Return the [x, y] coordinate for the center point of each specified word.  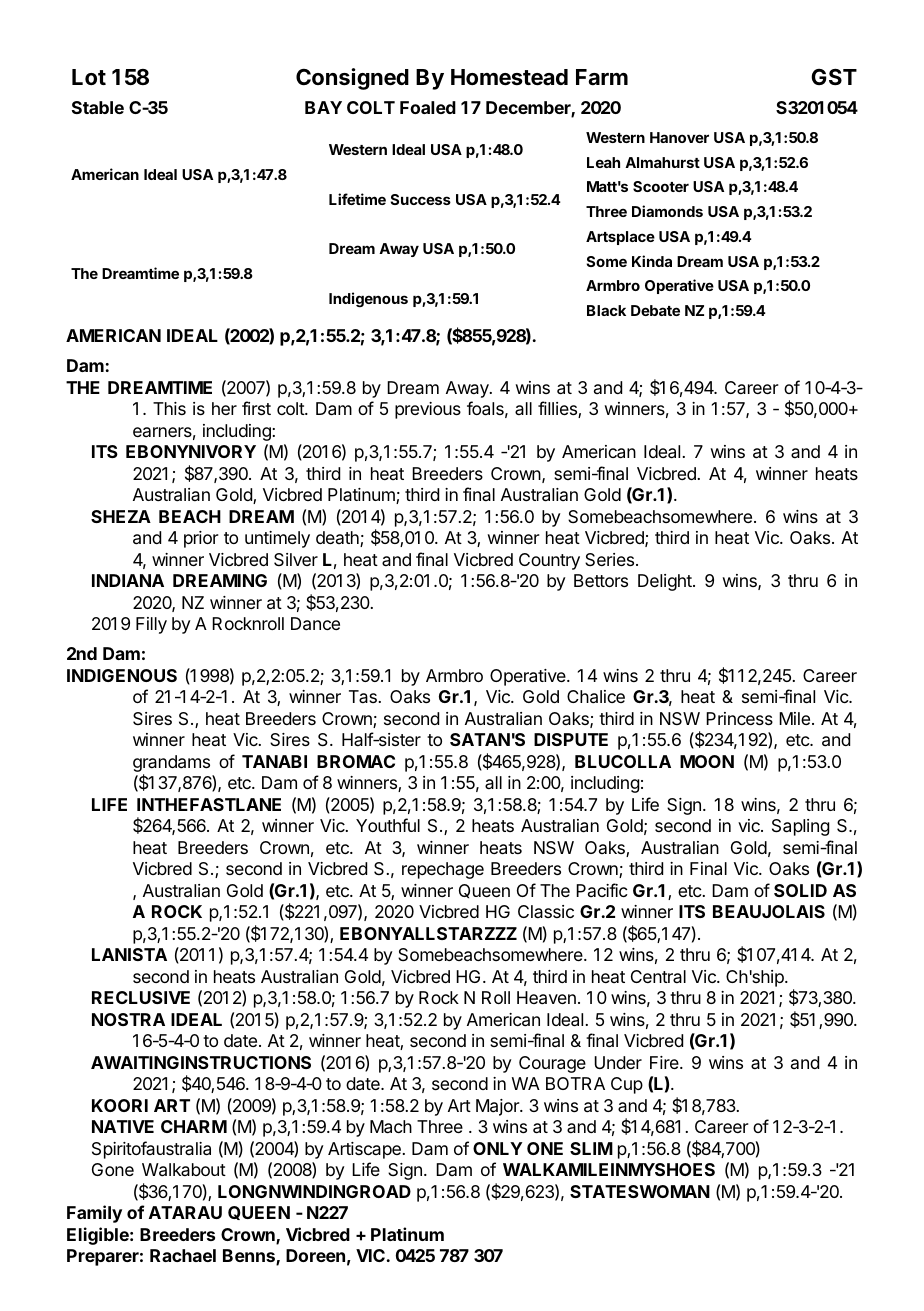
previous [428, 410]
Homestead [509, 77]
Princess [739, 718]
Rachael [183, 1255]
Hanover [679, 137]
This [169, 408]
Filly [151, 625]
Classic [546, 911]
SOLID [800, 890]
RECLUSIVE [141, 997]
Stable [98, 107]
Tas [364, 696]
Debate [655, 310]
